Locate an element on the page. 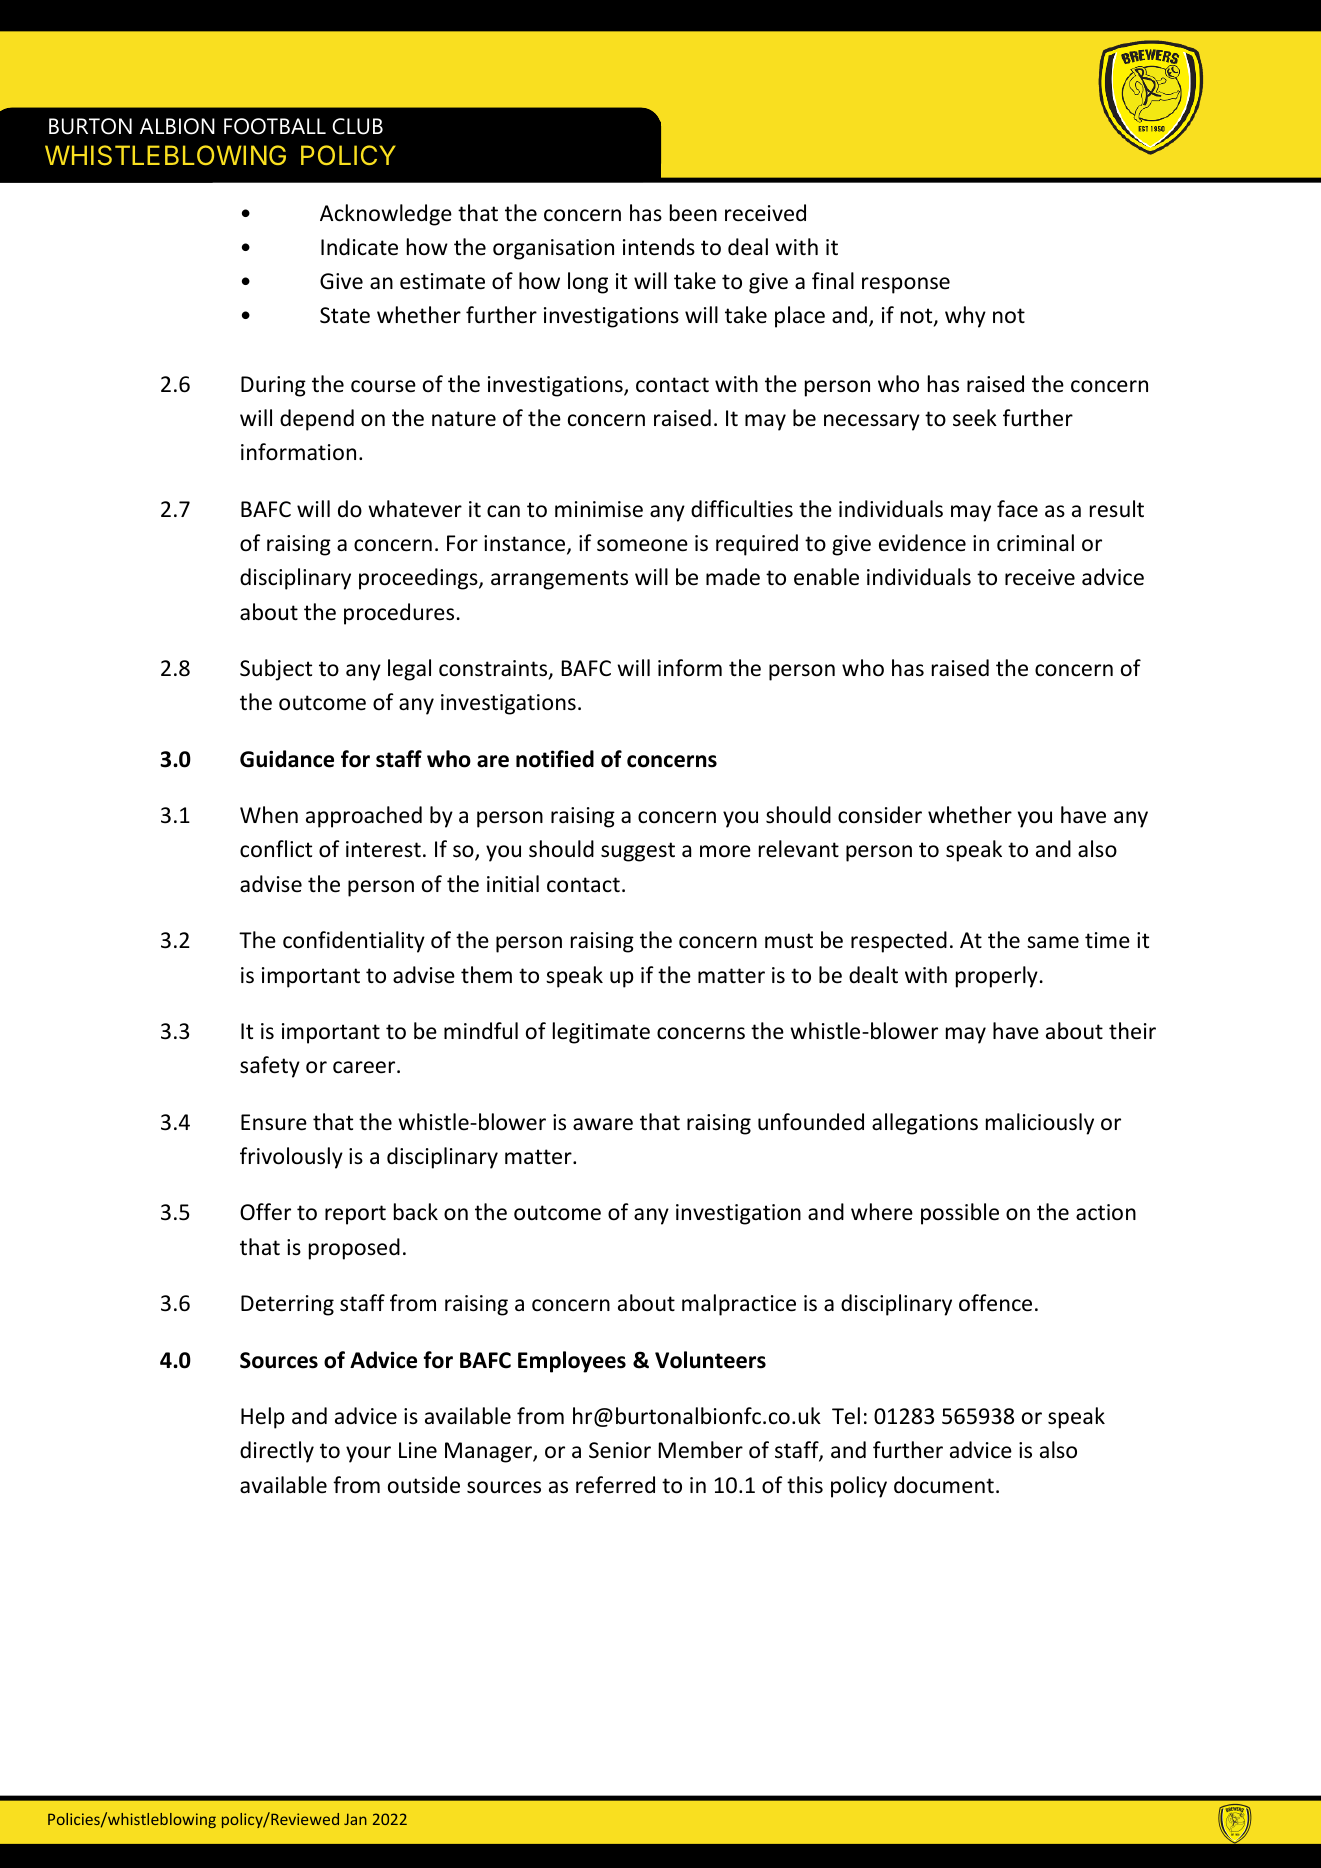 This page has width=1321, height=1868. Acknowledge is located at coordinates (386, 215).
